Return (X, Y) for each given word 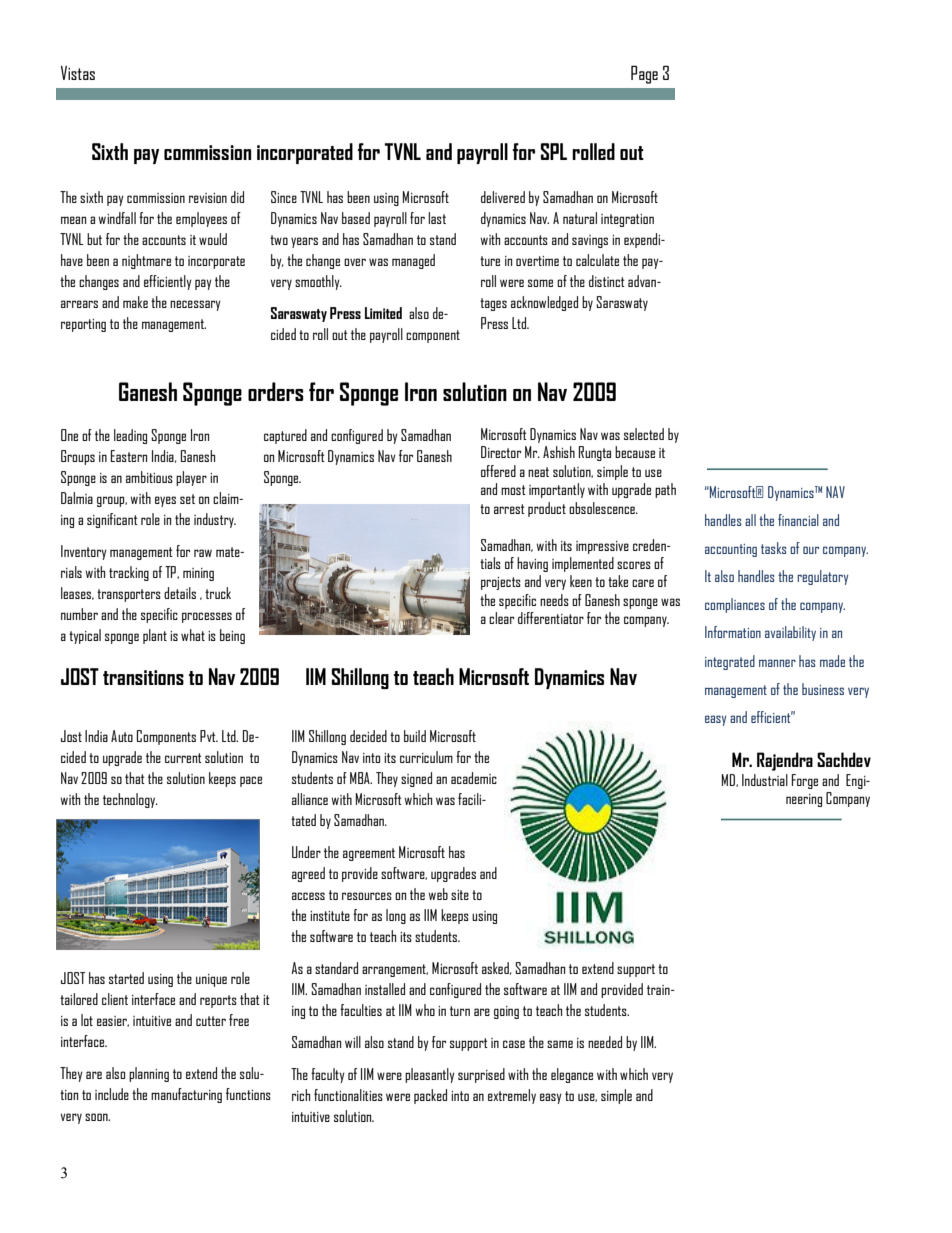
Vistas (78, 73)
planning (149, 1074)
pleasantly (430, 1075)
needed (605, 1042)
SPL (554, 151)
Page (644, 75)
